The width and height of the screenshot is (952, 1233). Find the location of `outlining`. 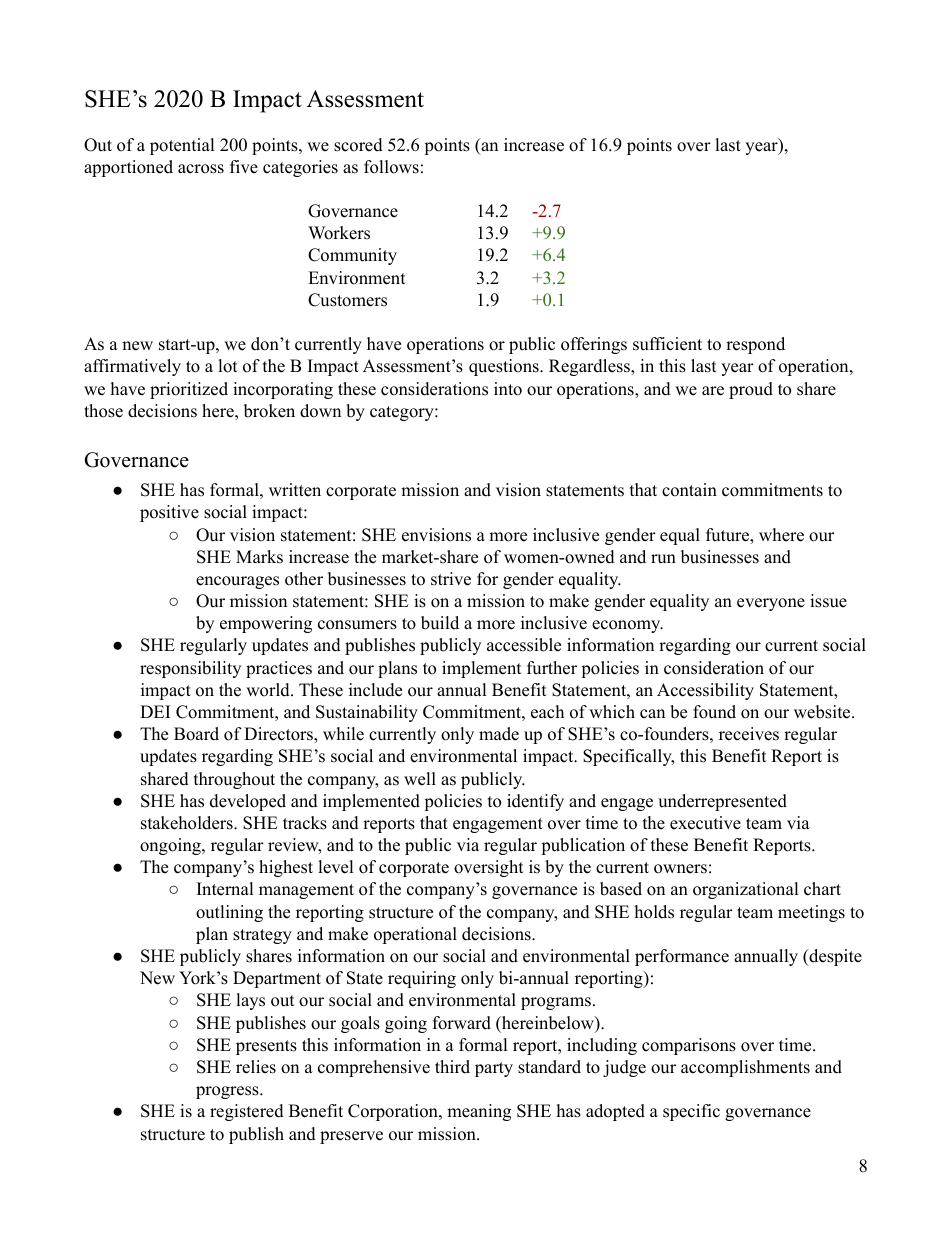

outlining is located at coordinates (229, 913).
